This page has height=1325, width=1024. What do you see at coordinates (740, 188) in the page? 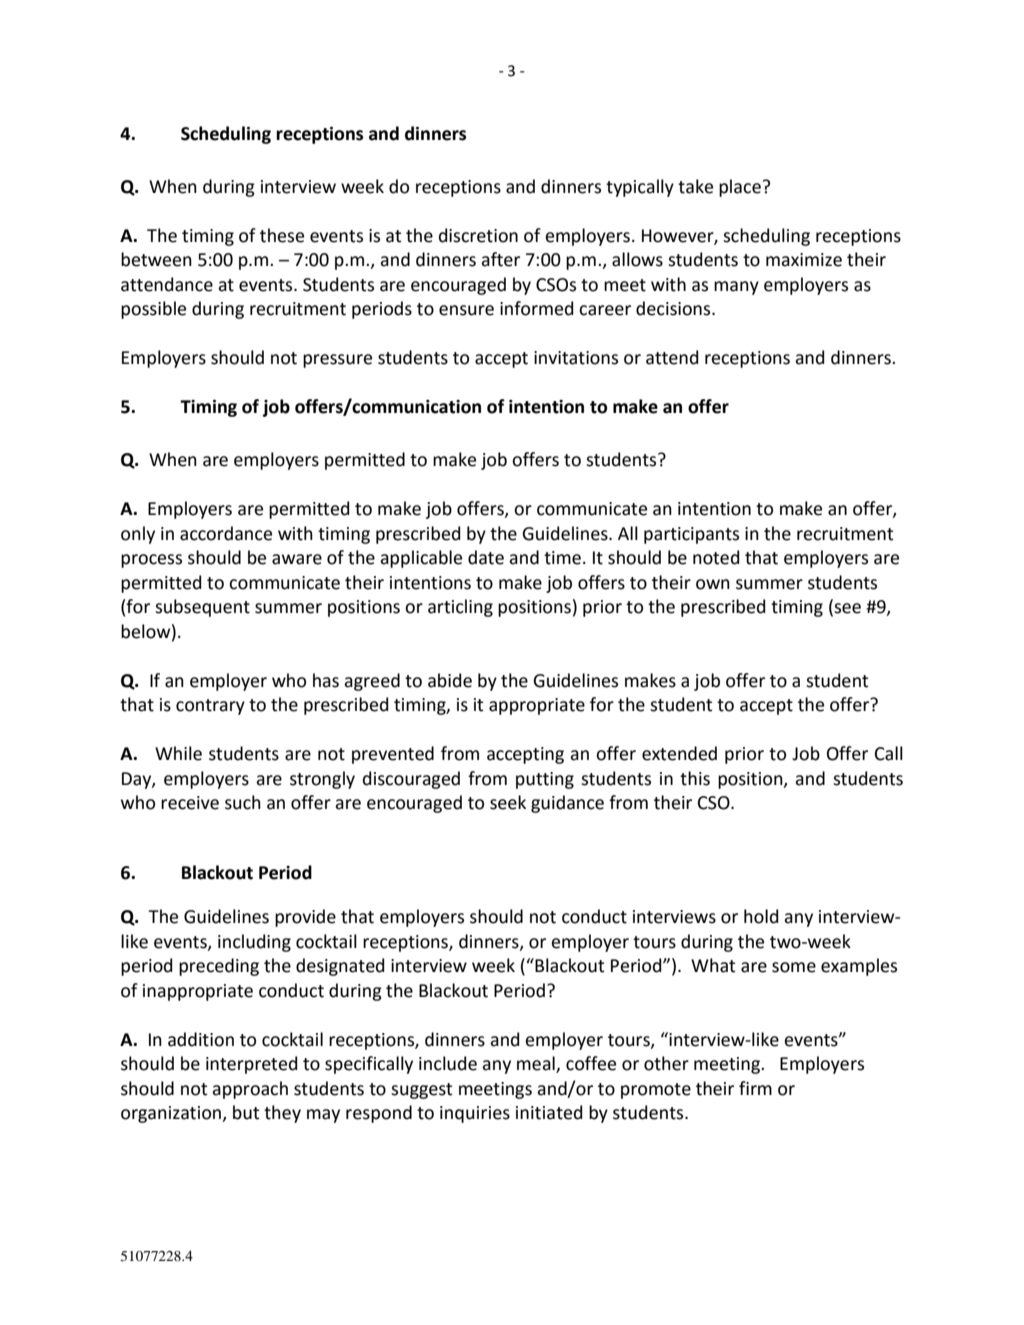
I see `place` at bounding box center [740, 188].
